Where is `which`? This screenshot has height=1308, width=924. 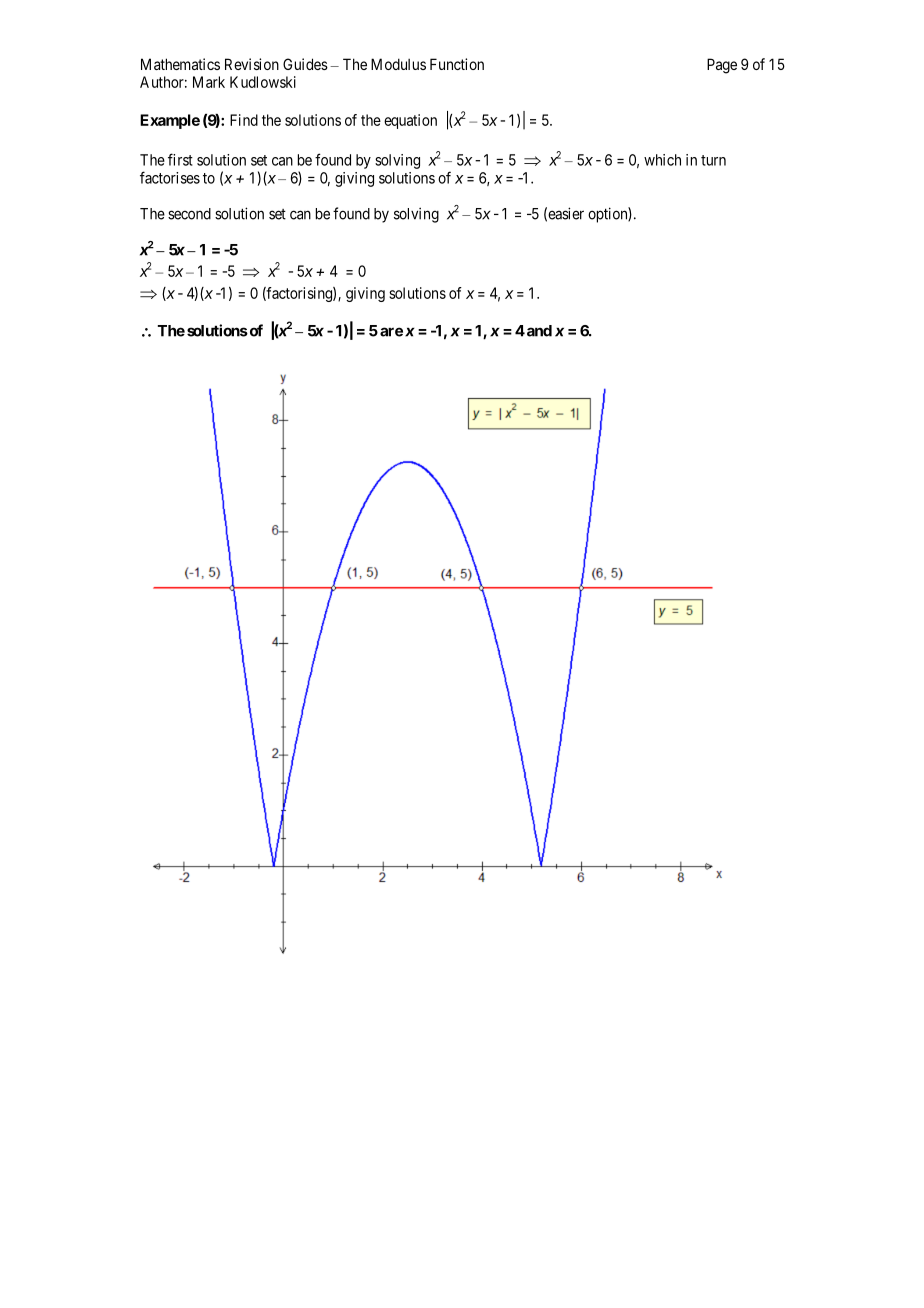 which is located at coordinates (662, 160).
